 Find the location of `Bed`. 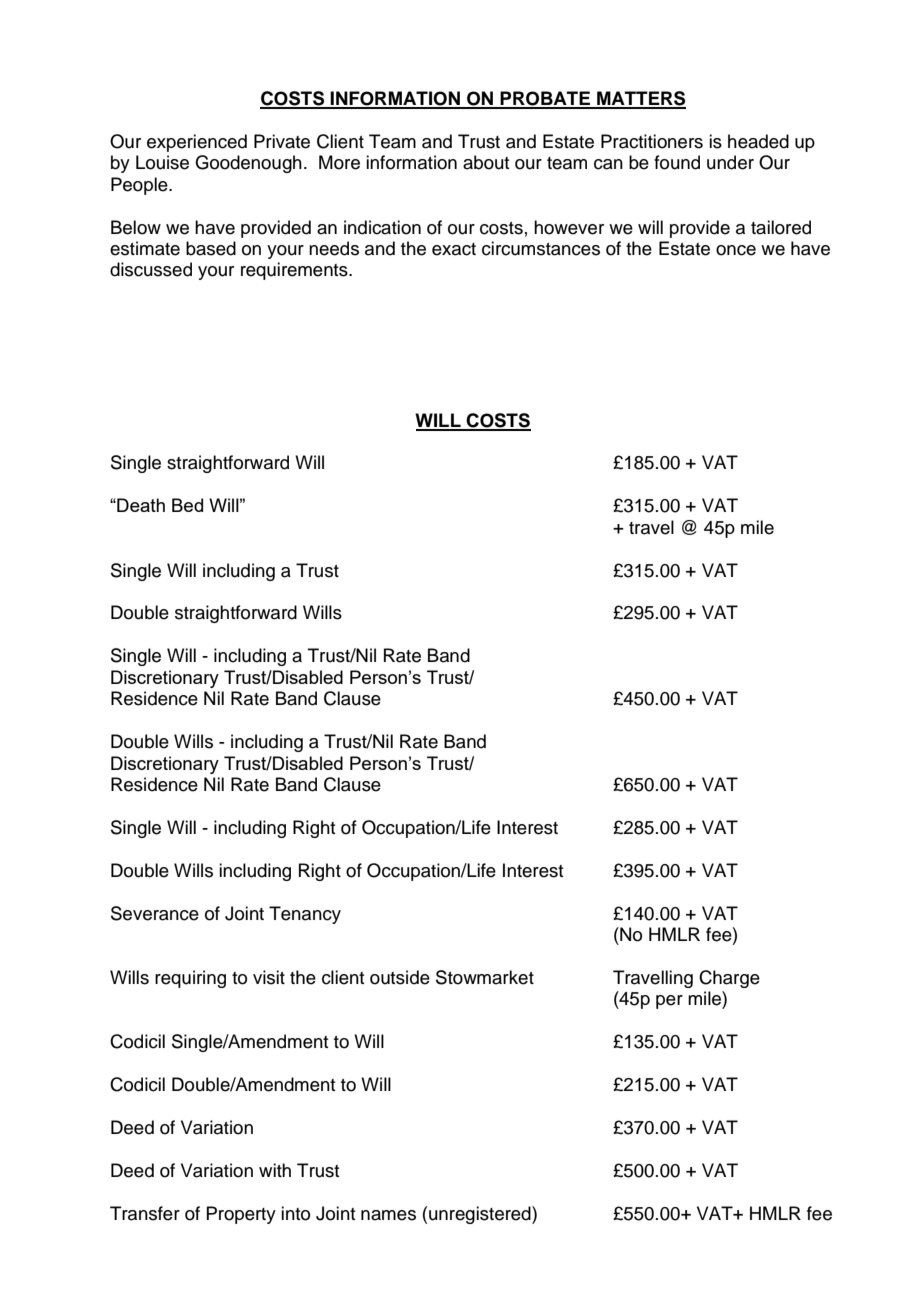

Bed is located at coordinates (187, 505).
